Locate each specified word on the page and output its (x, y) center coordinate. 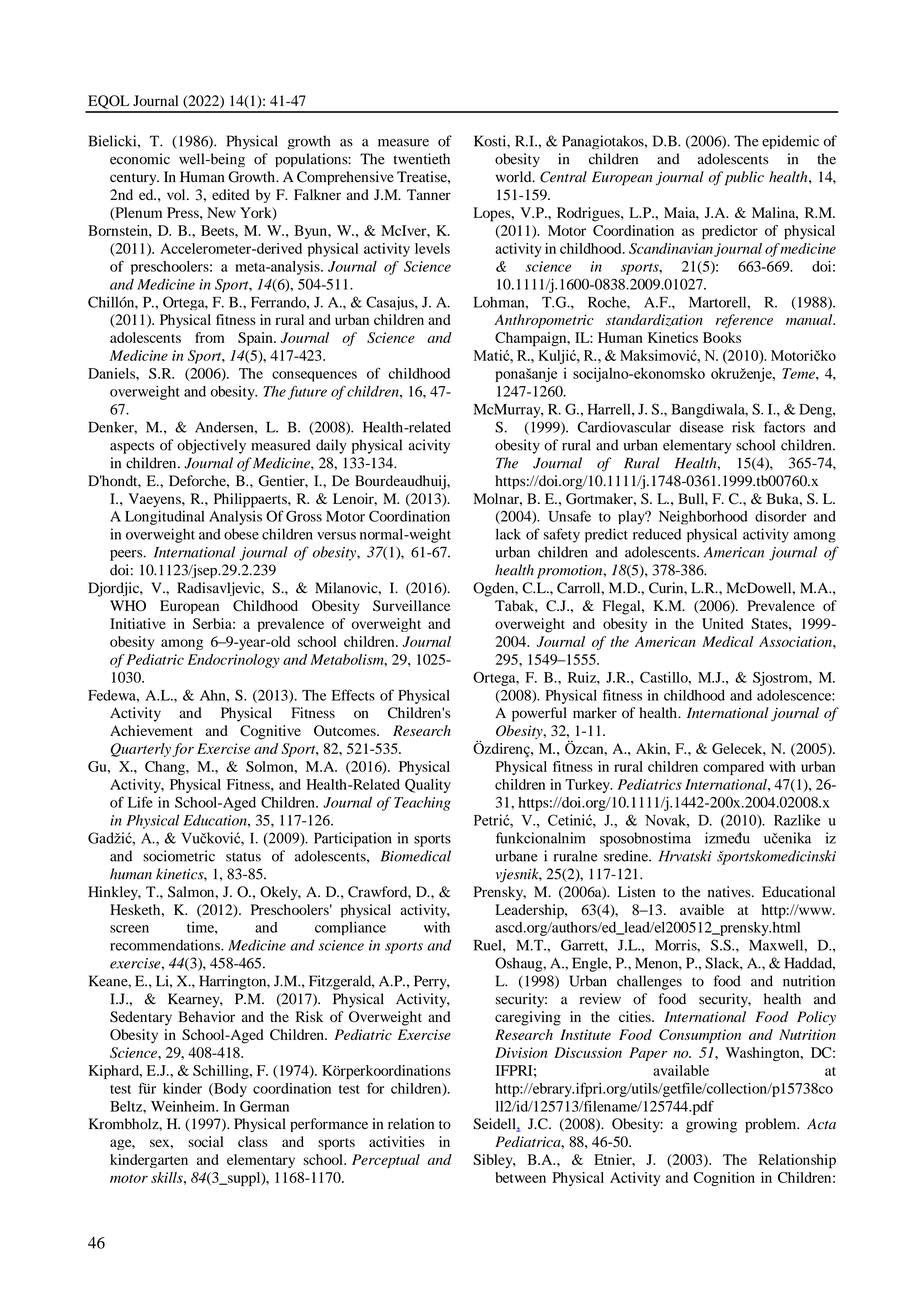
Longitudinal (165, 517)
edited (231, 194)
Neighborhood (703, 517)
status (243, 857)
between (520, 1177)
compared (733, 768)
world (515, 177)
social (205, 1141)
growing (711, 1125)
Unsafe (569, 516)
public (744, 178)
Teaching (422, 804)
